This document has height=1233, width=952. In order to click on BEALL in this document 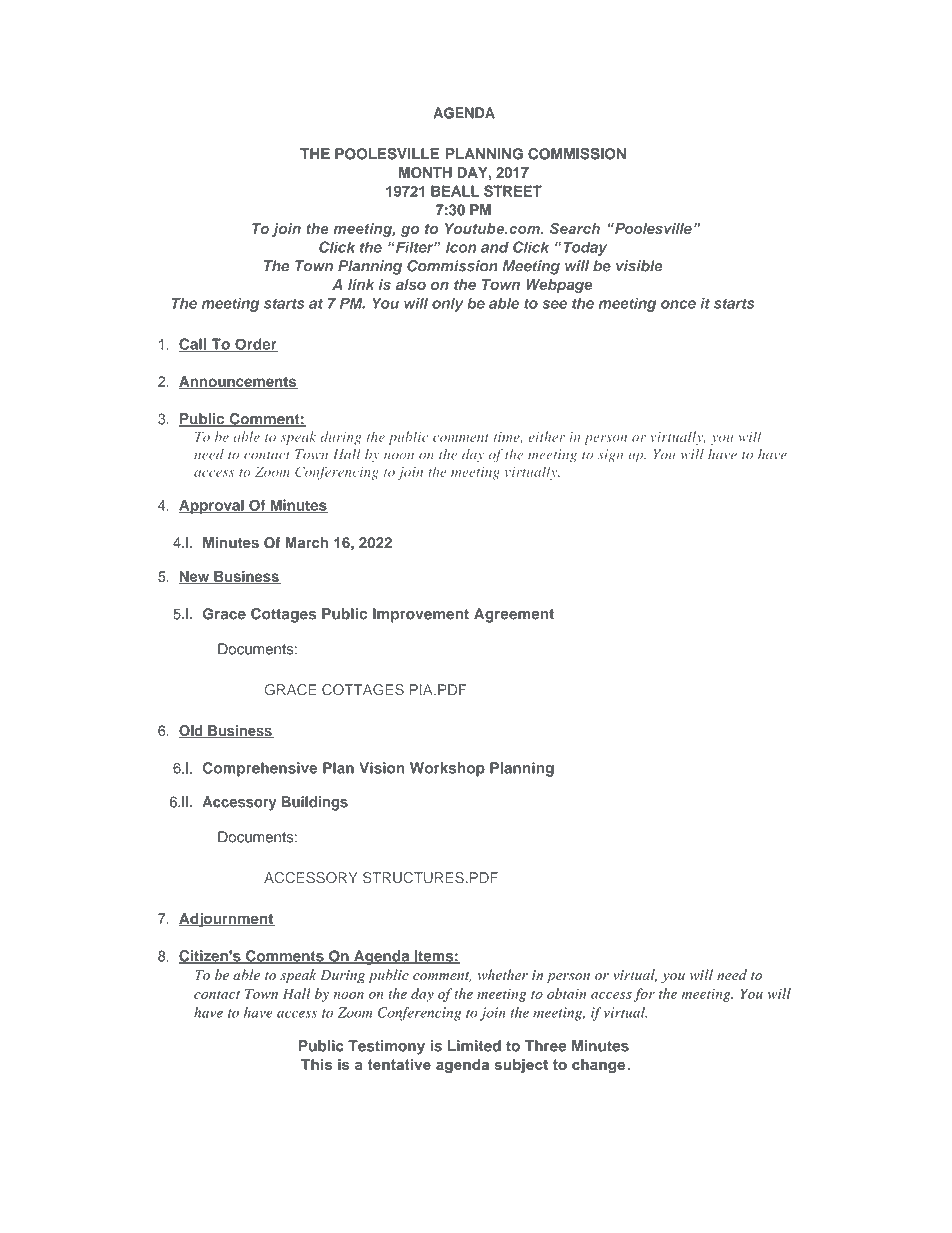, I will do `click(455, 191)`.
